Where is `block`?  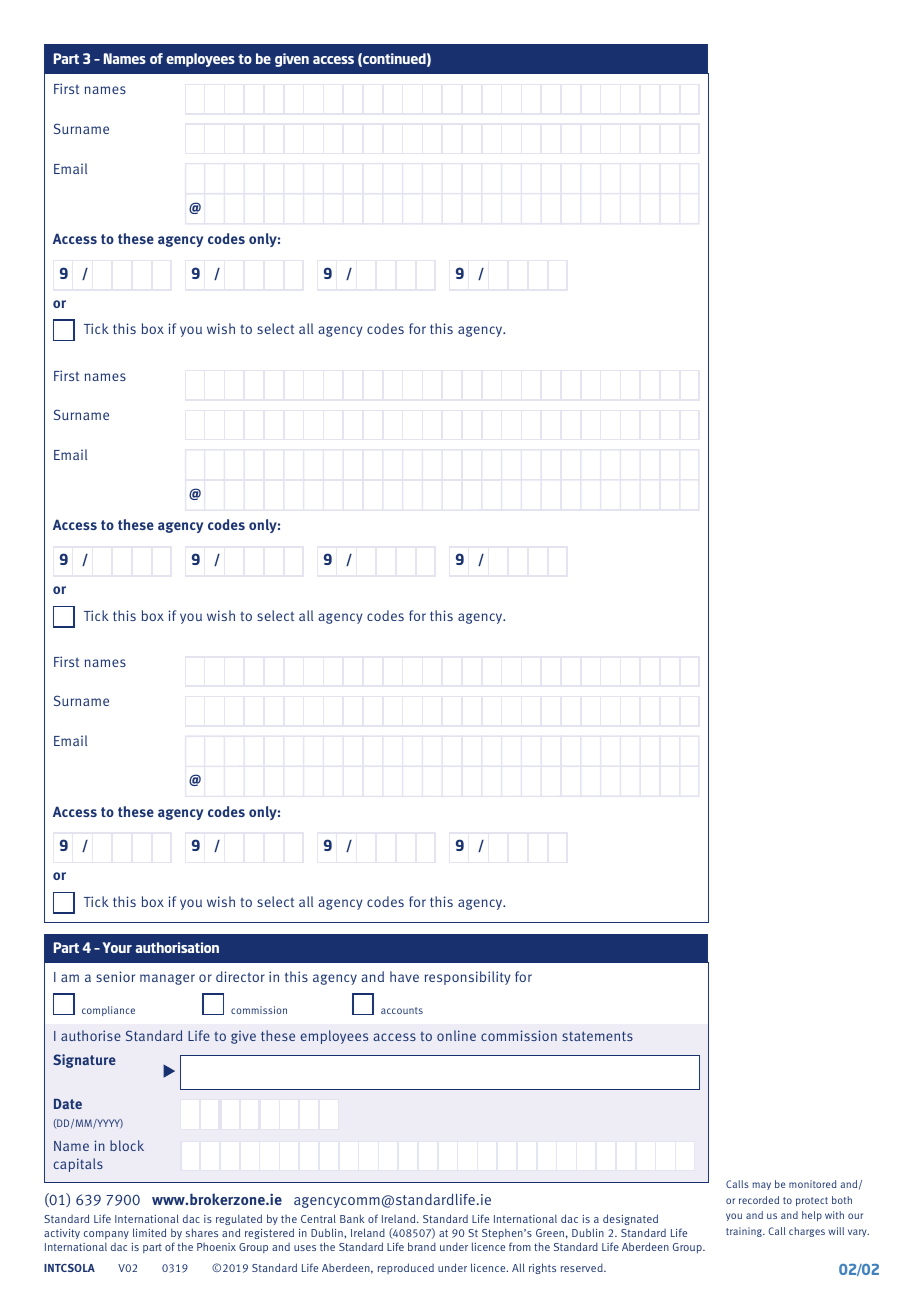
block is located at coordinates (127, 1145).
